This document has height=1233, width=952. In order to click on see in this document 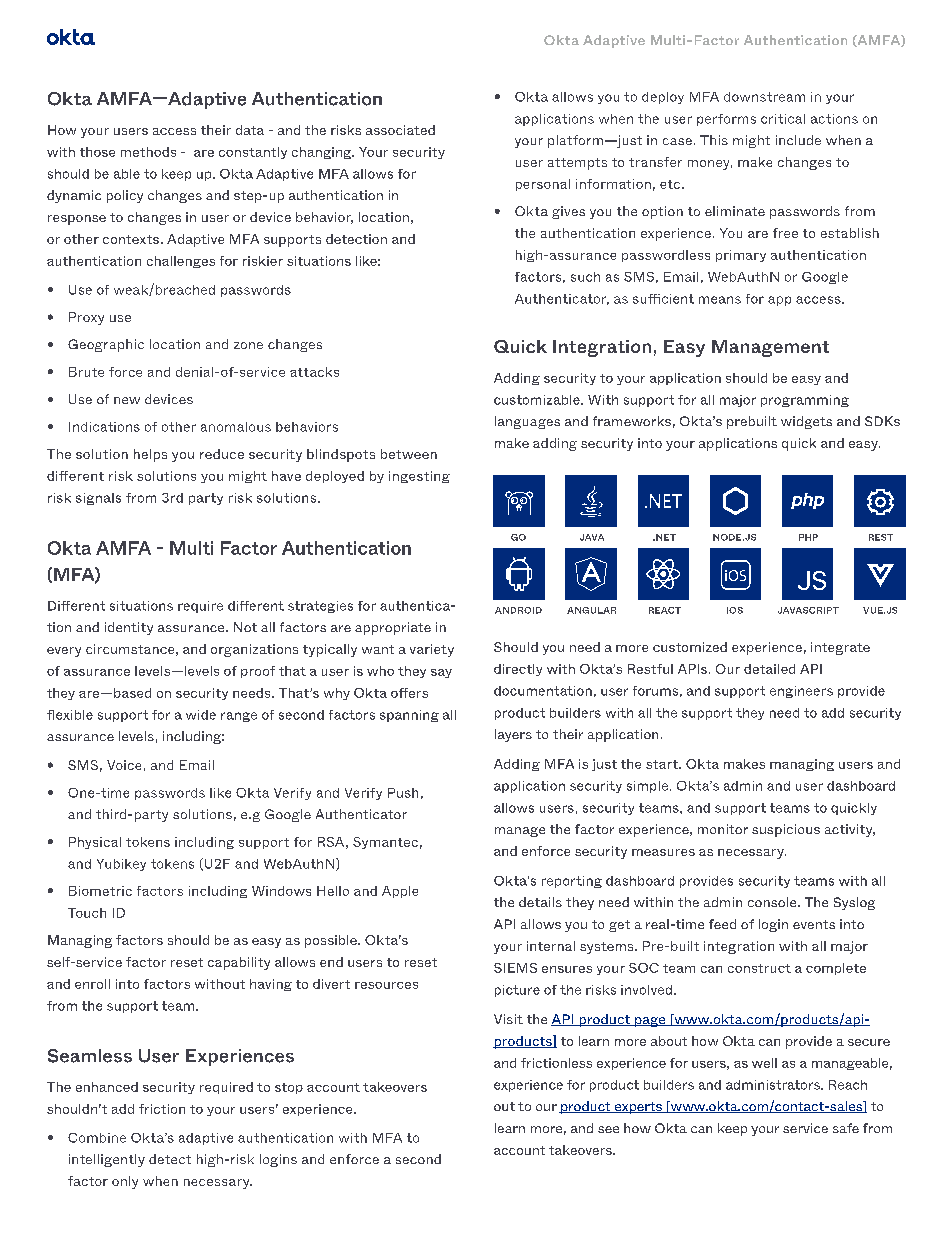, I will do `click(608, 1129)`.
